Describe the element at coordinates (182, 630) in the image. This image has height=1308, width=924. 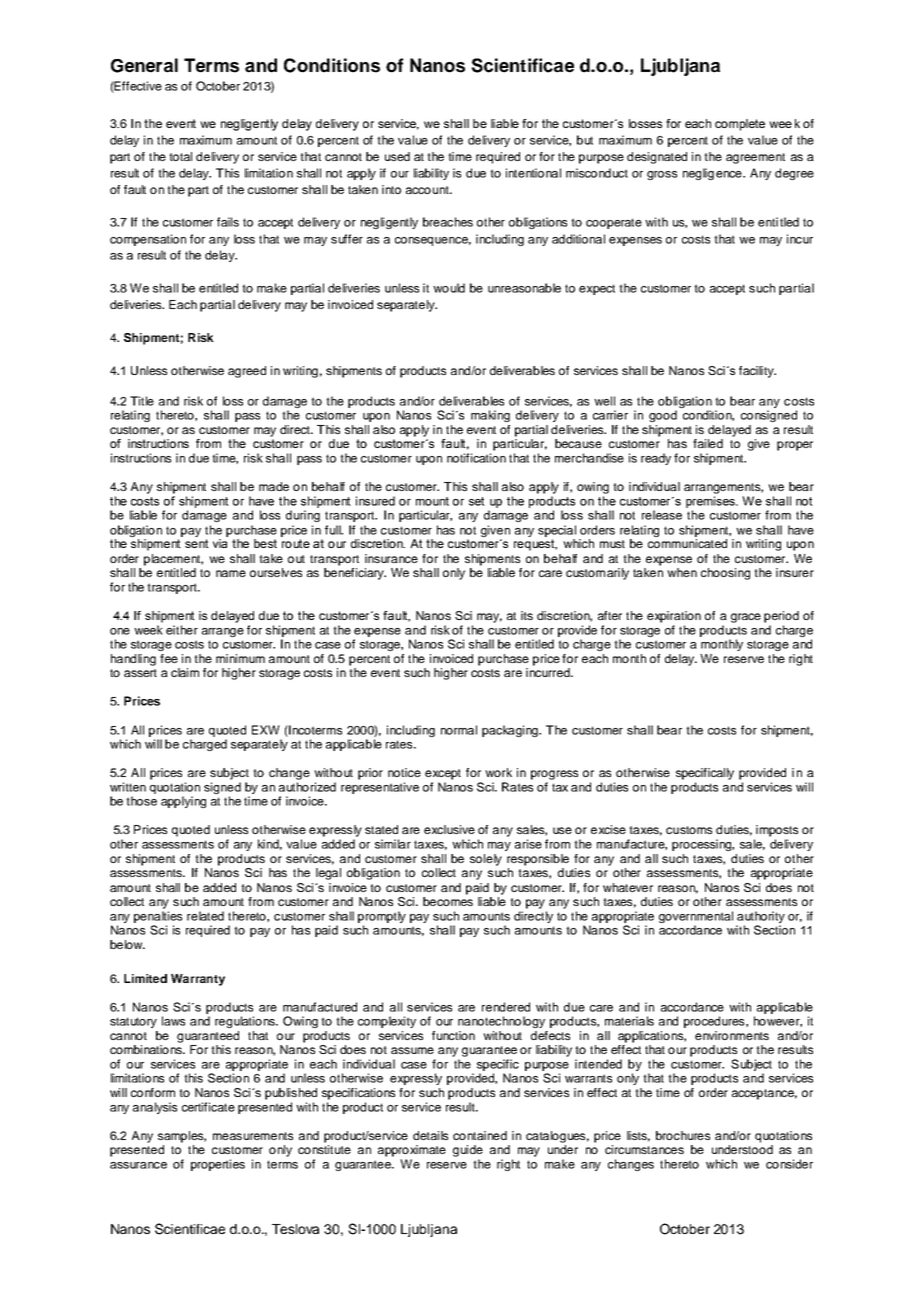
I see `either` at that location.
